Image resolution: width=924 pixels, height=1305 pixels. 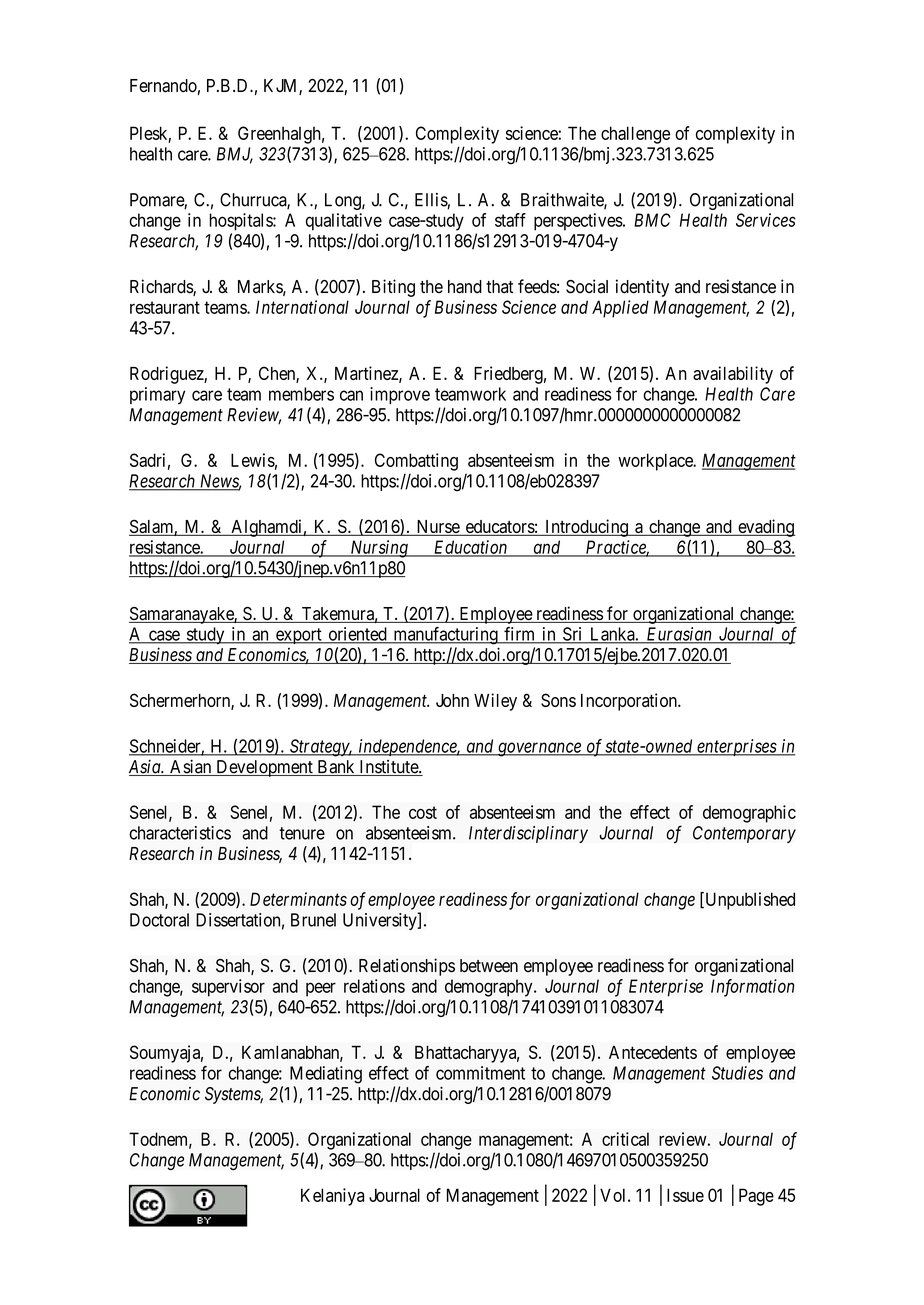 What do you see at coordinates (157, 395) in the document?
I see `primary` at bounding box center [157, 395].
